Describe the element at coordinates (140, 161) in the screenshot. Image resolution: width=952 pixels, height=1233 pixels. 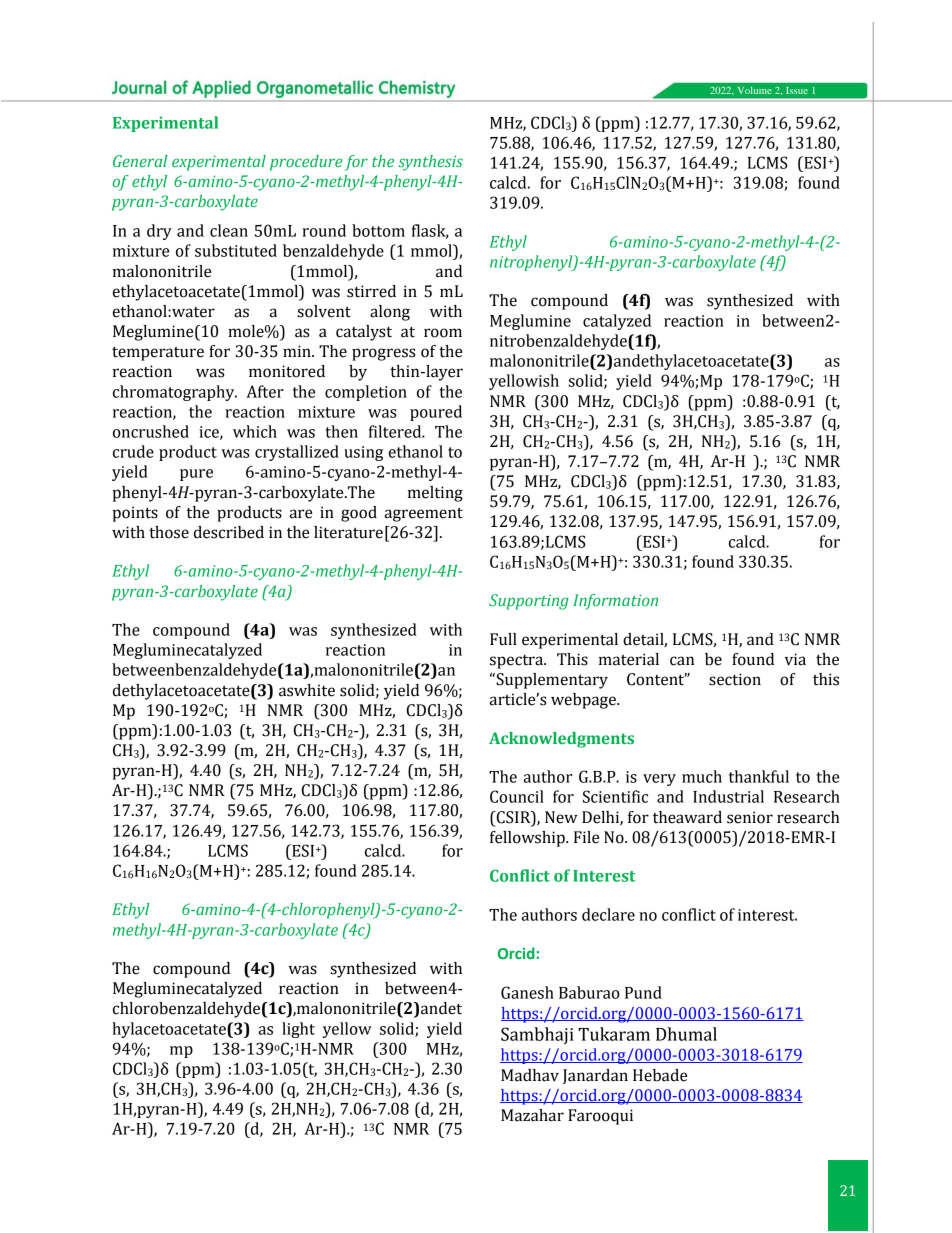
I see `General` at that location.
